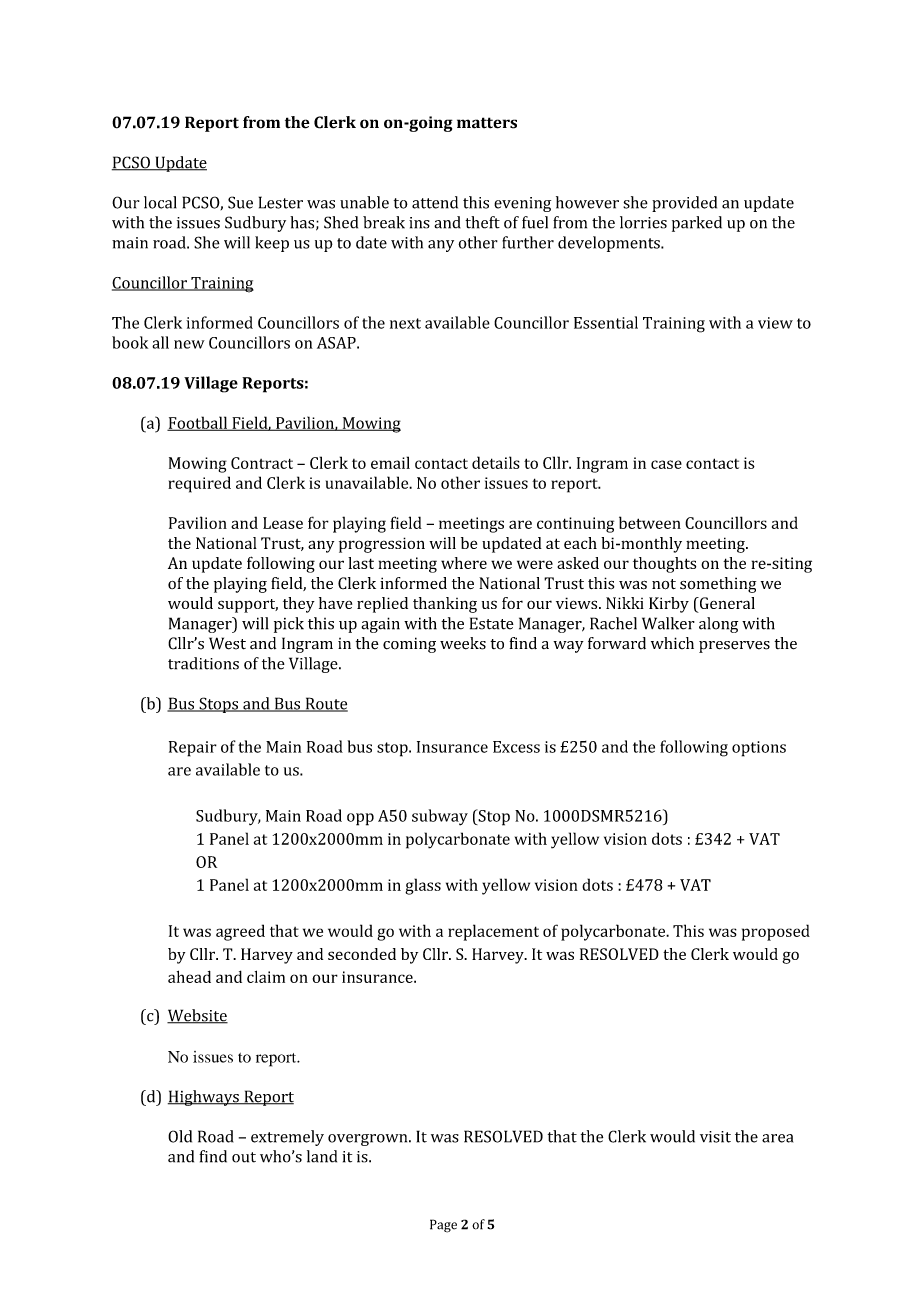  I want to click on Page, so click(443, 1226).
